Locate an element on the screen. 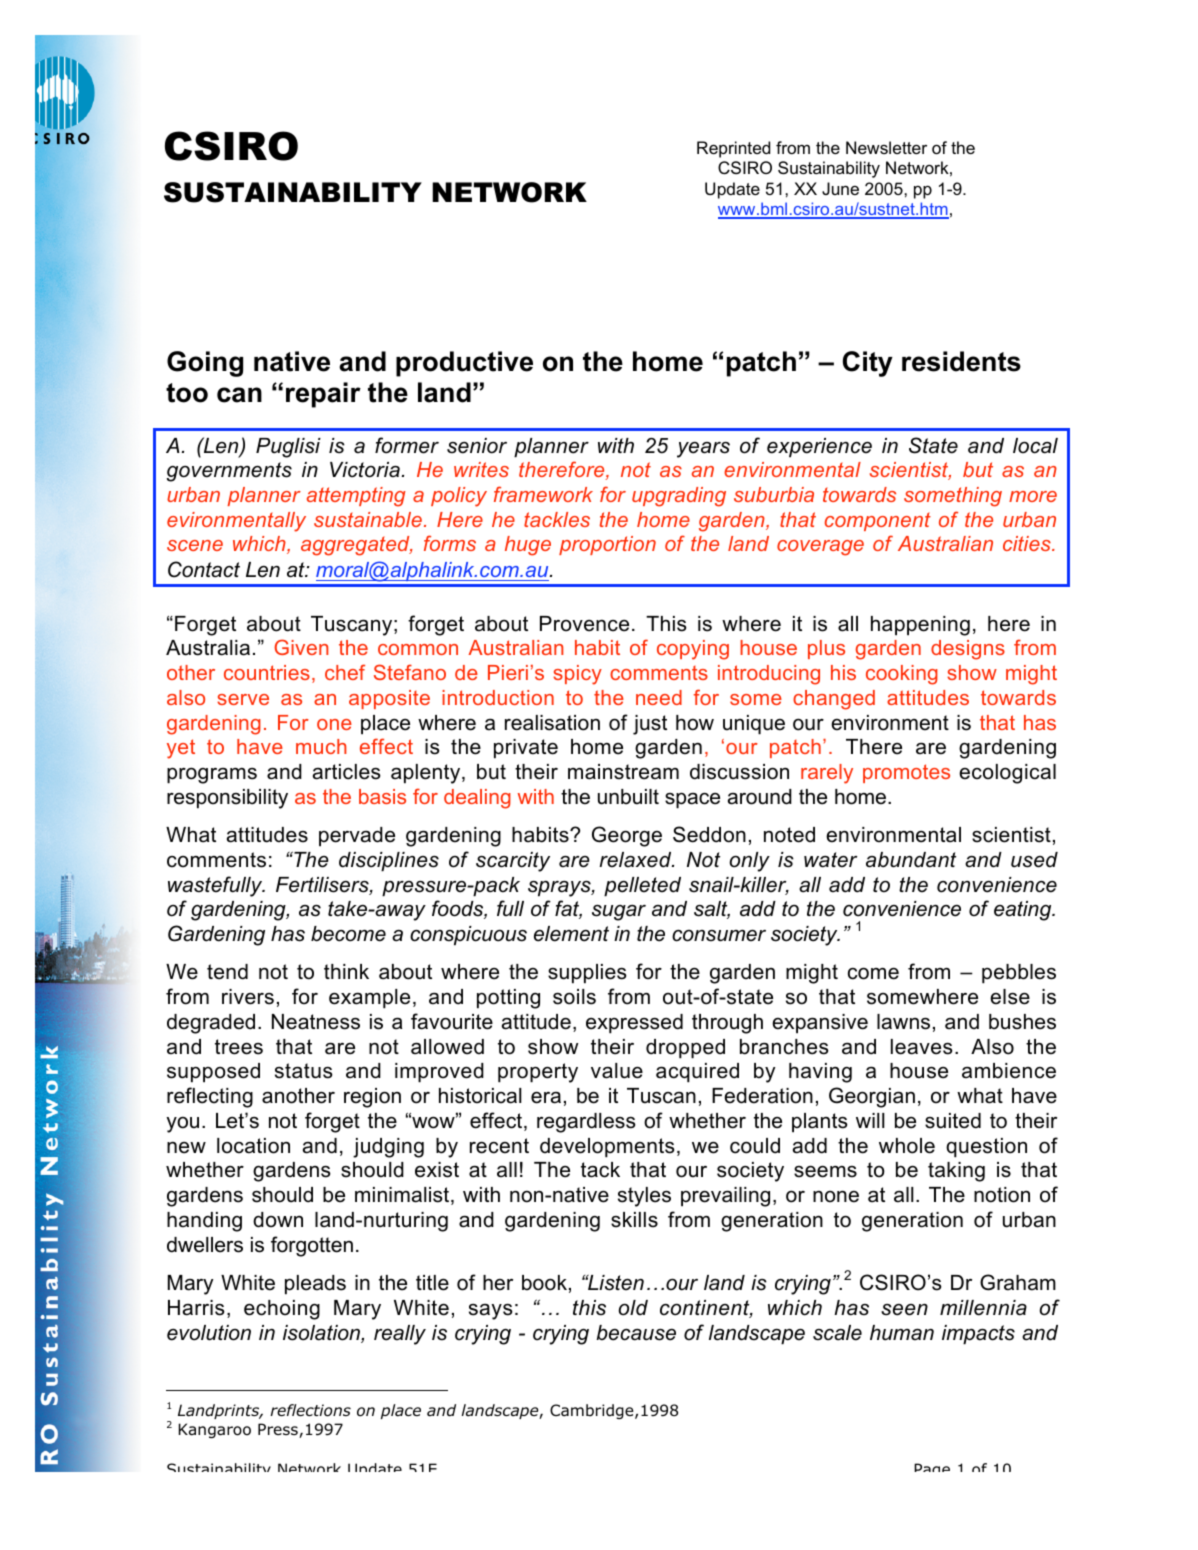  leaves is located at coordinates (922, 1047).
